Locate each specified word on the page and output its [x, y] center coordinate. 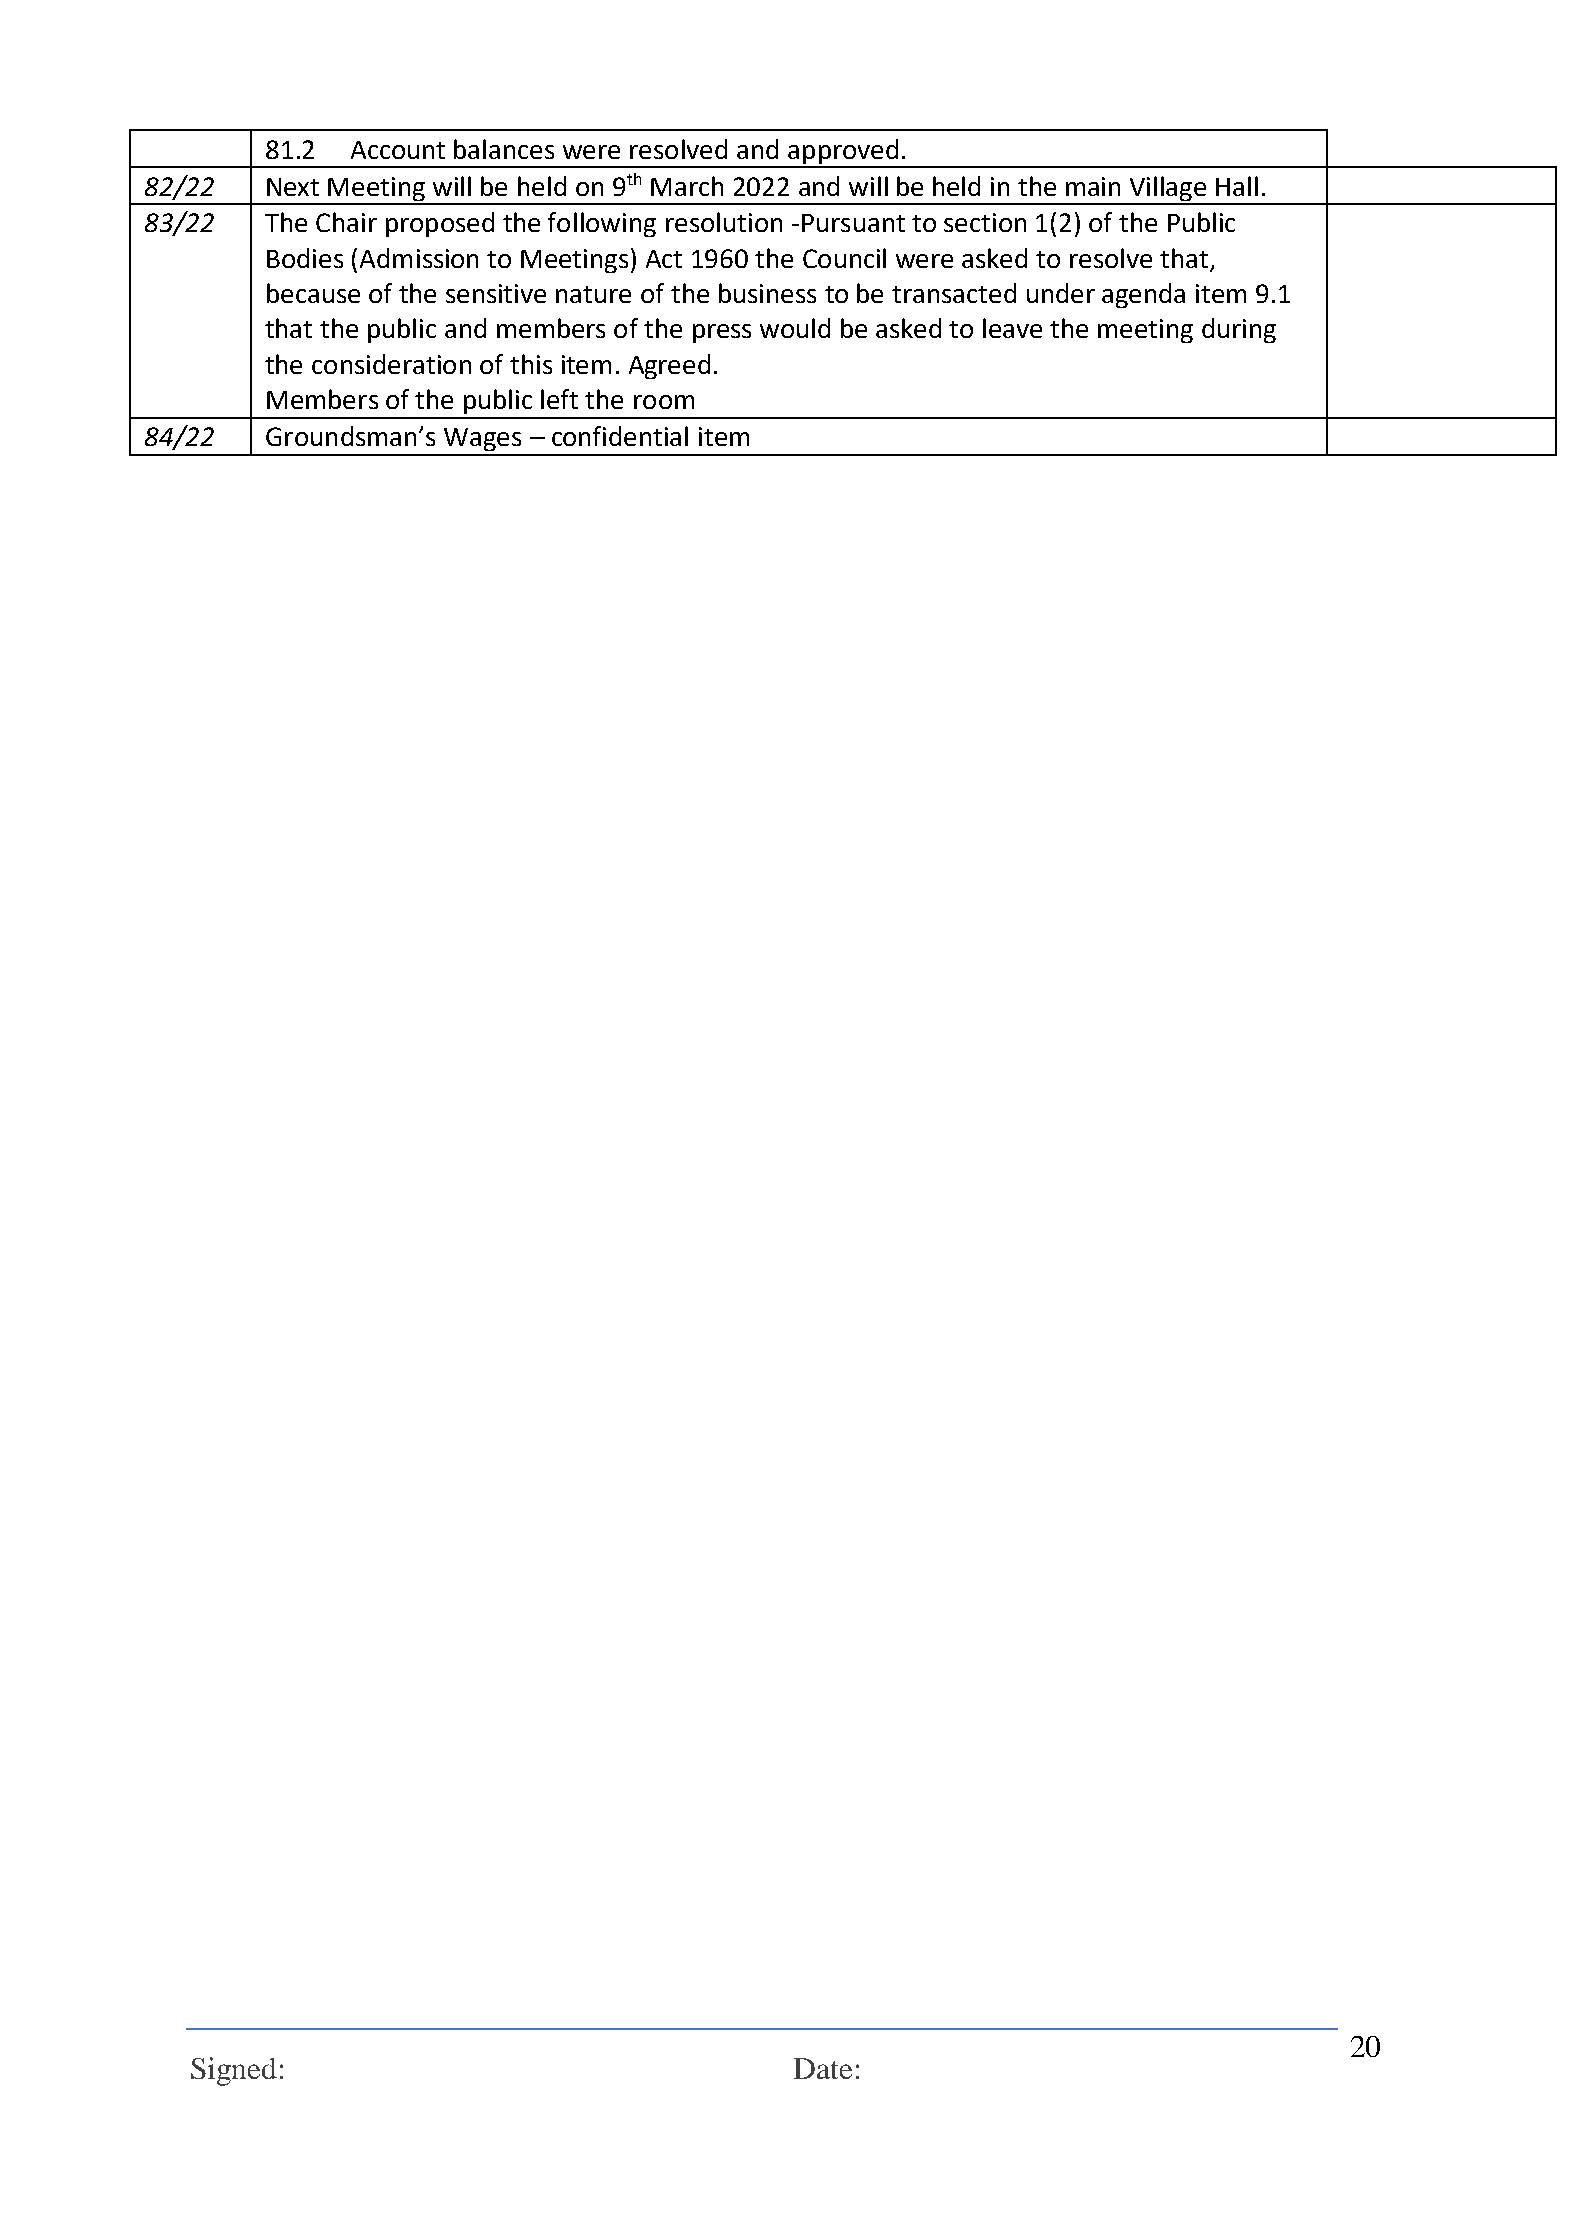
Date [823, 2068]
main [1093, 186]
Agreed [669, 366]
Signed [234, 2071]
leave [1012, 328]
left [559, 399]
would [795, 328]
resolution [724, 222]
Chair [346, 222]
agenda [1143, 295]
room [664, 402]
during [1239, 330]
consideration [391, 364]
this [531, 364]
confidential [620, 436]
